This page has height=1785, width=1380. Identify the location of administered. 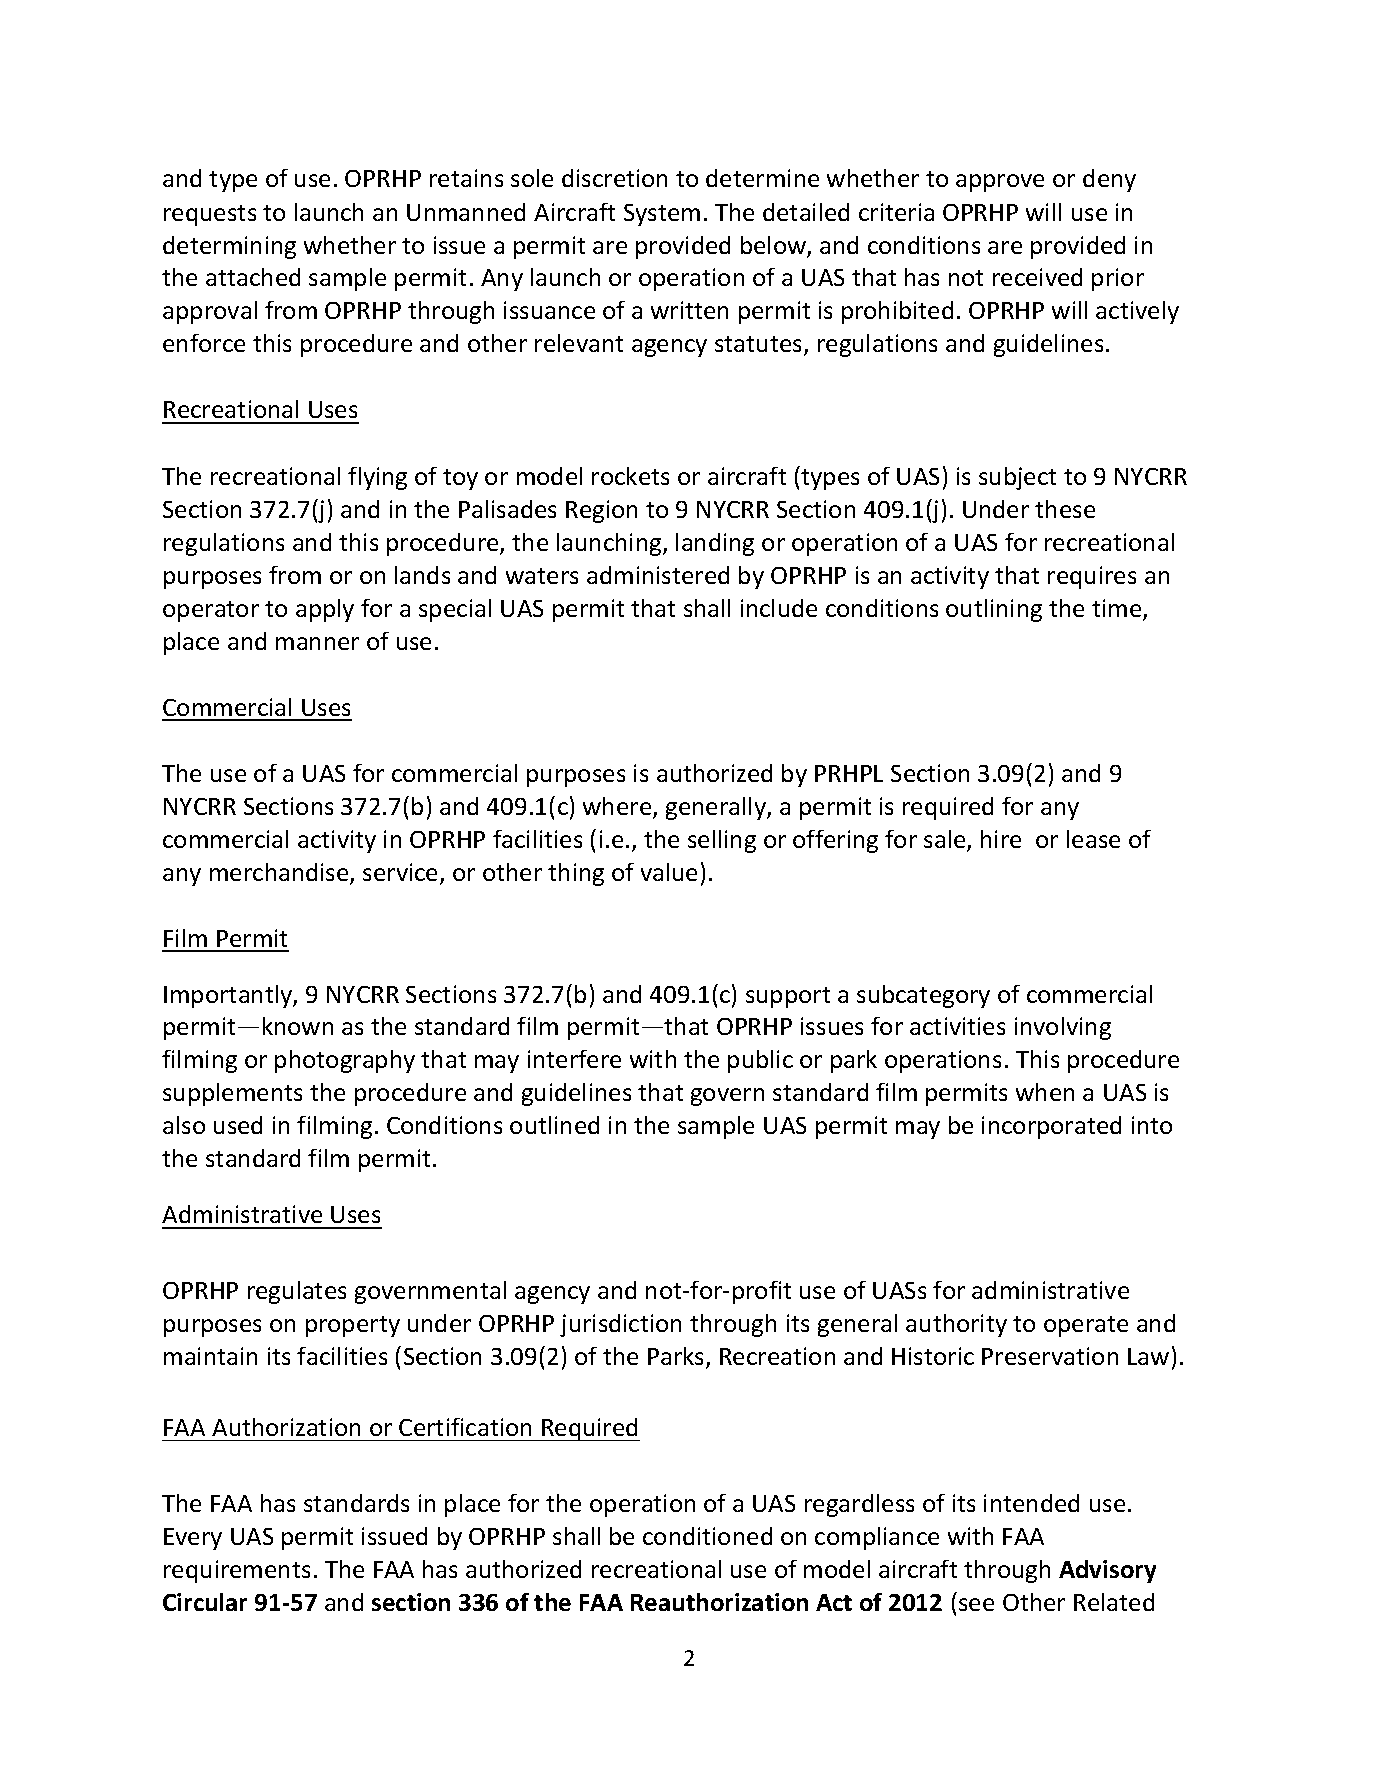
(658, 575).
